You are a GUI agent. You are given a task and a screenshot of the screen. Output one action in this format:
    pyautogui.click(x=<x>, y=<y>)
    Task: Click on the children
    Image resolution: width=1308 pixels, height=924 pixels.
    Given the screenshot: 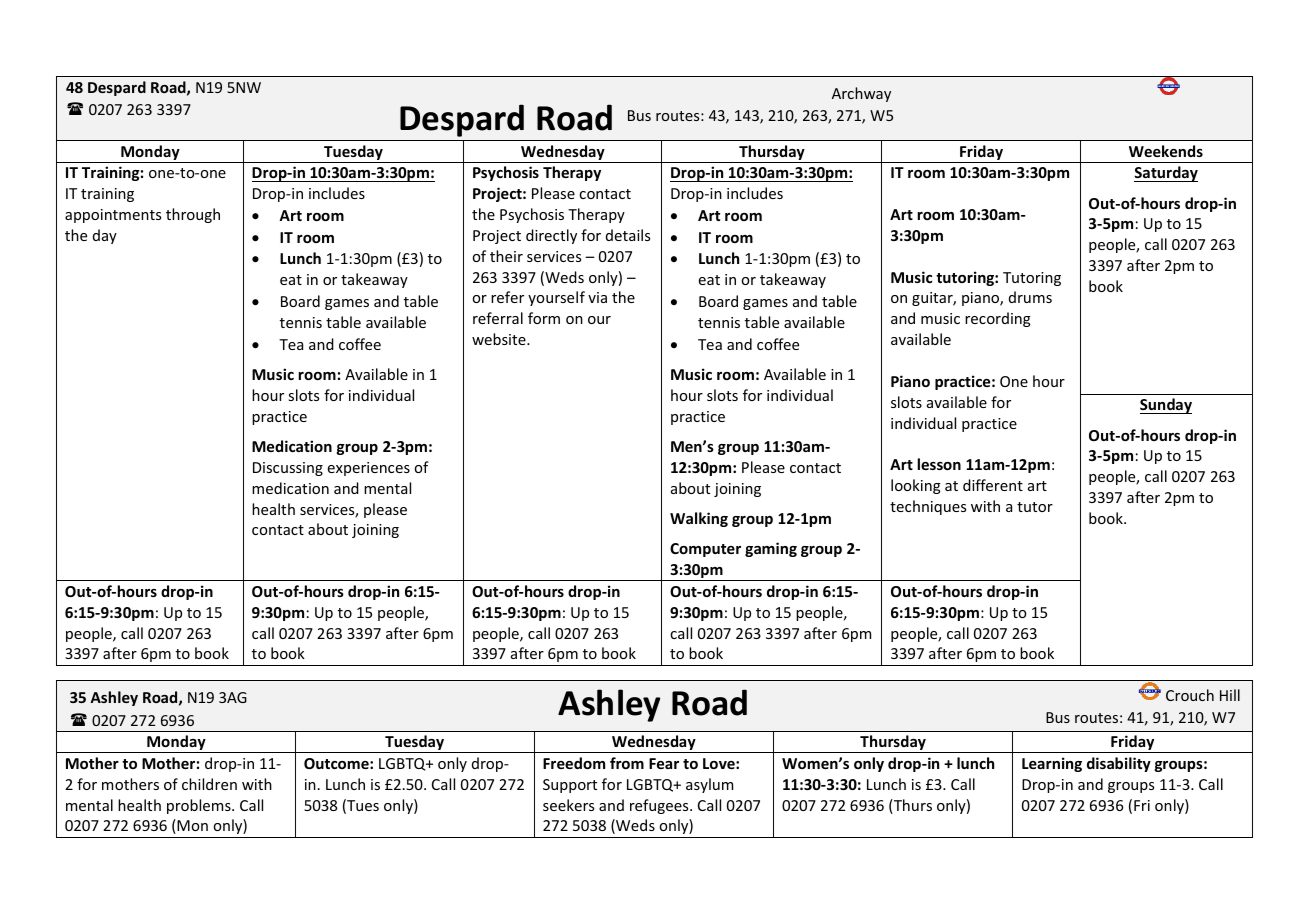 What is the action you would take?
    pyautogui.click(x=209, y=784)
